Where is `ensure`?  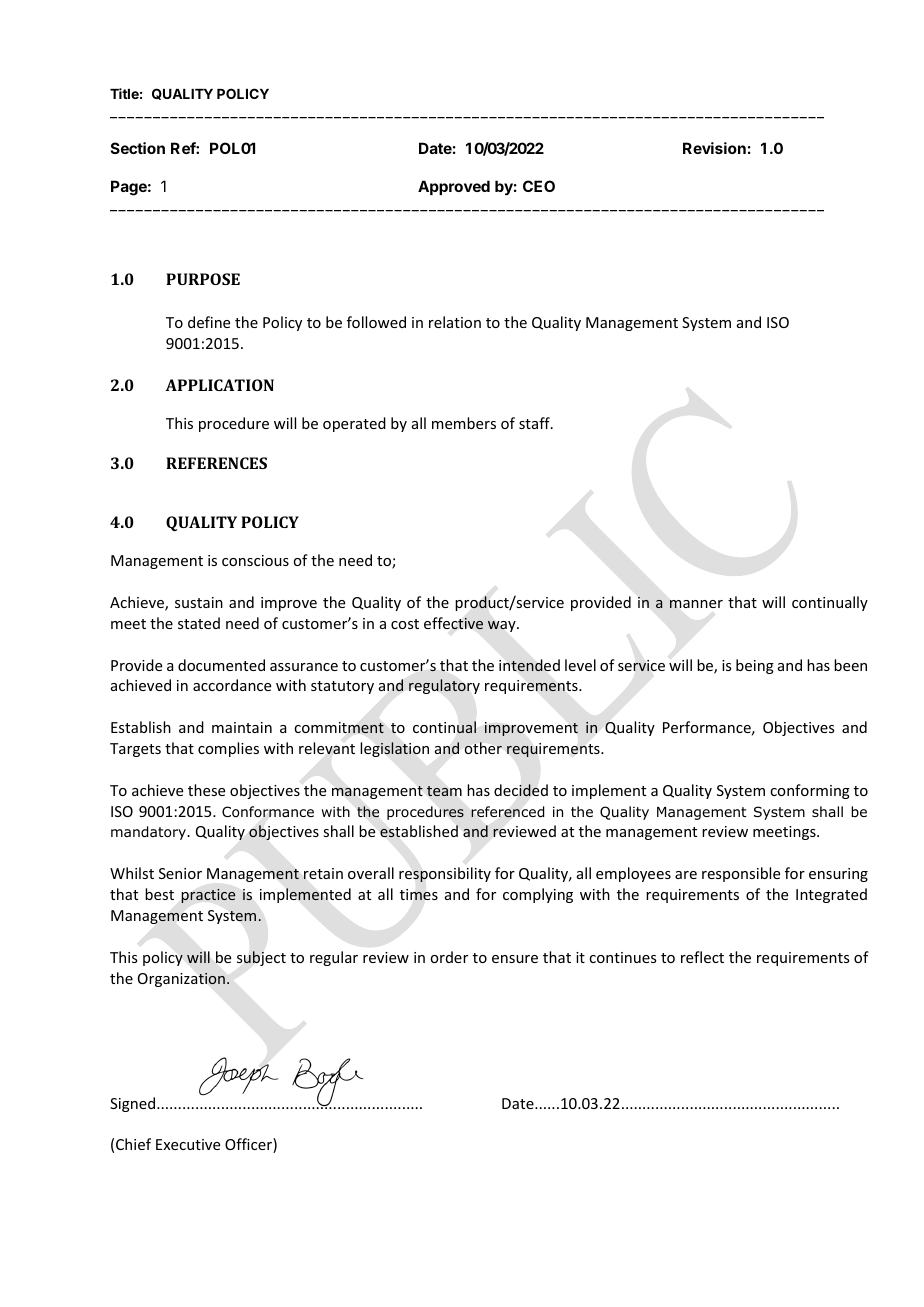 ensure is located at coordinates (515, 959).
